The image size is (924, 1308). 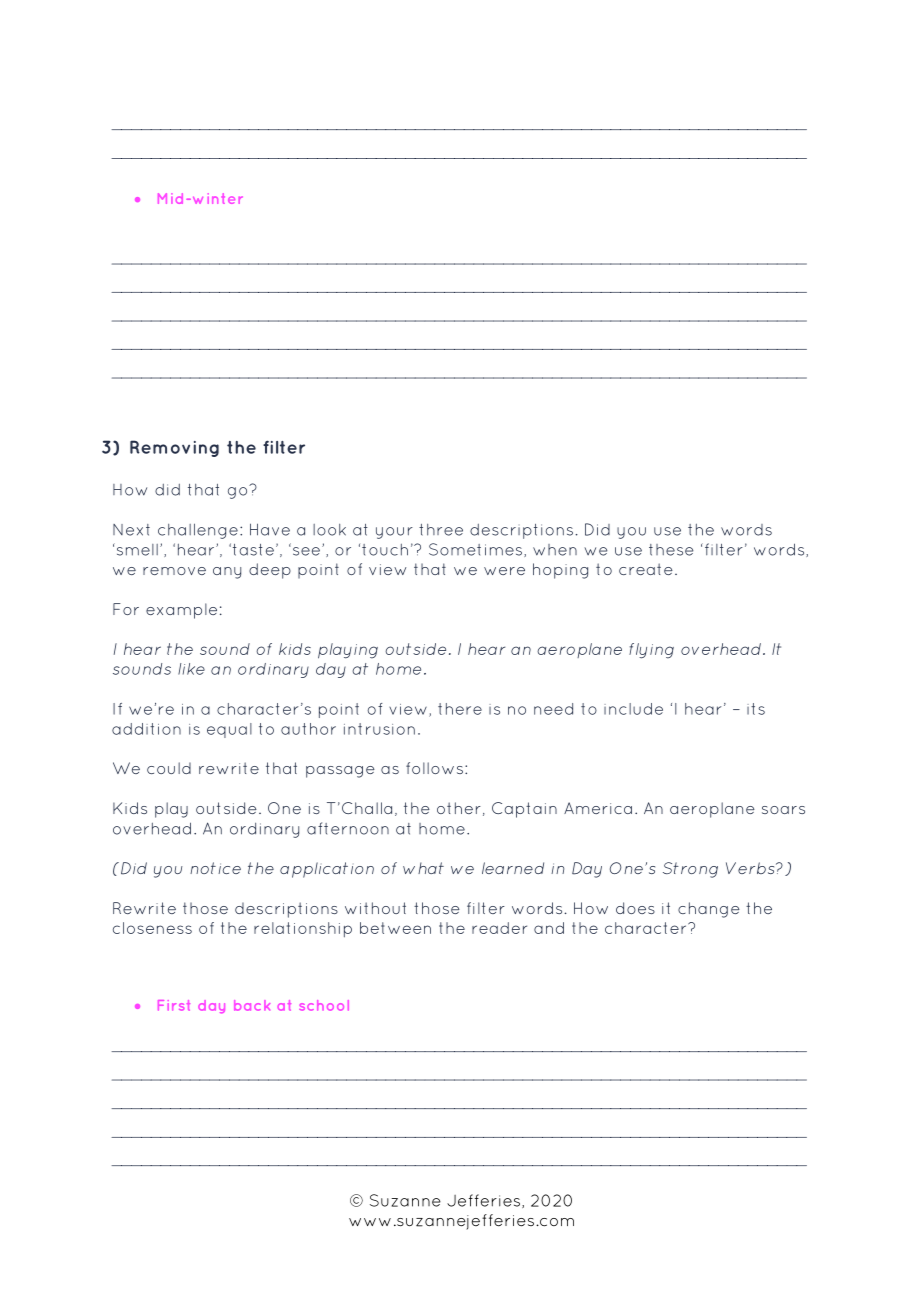 What do you see at coordinates (460, 709) in the screenshot?
I see `there` at bounding box center [460, 709].
